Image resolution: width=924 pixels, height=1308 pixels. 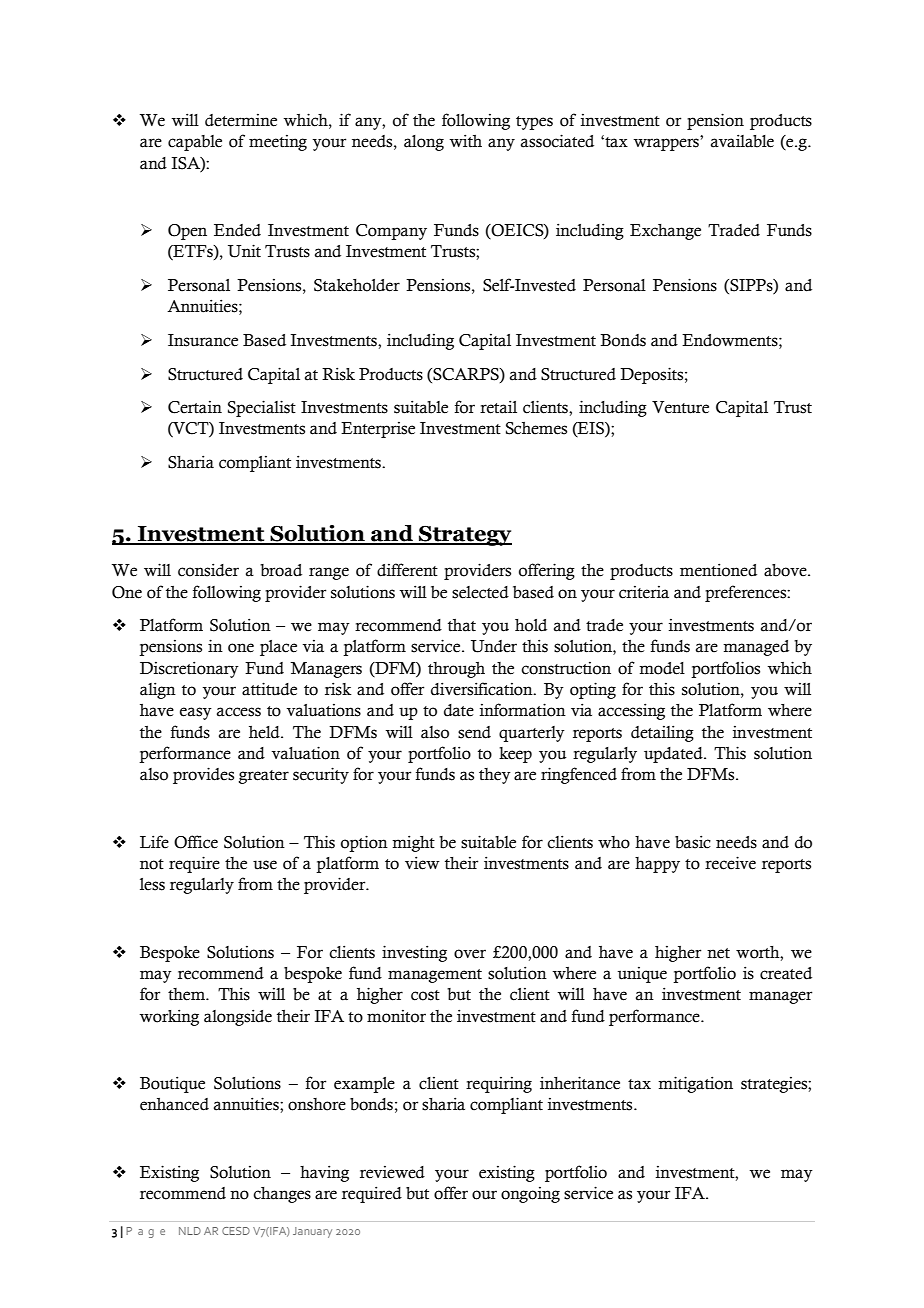 What do you see at coordinates (188, 994) in the image?
I see `them` at bounding box center [188, 994].
